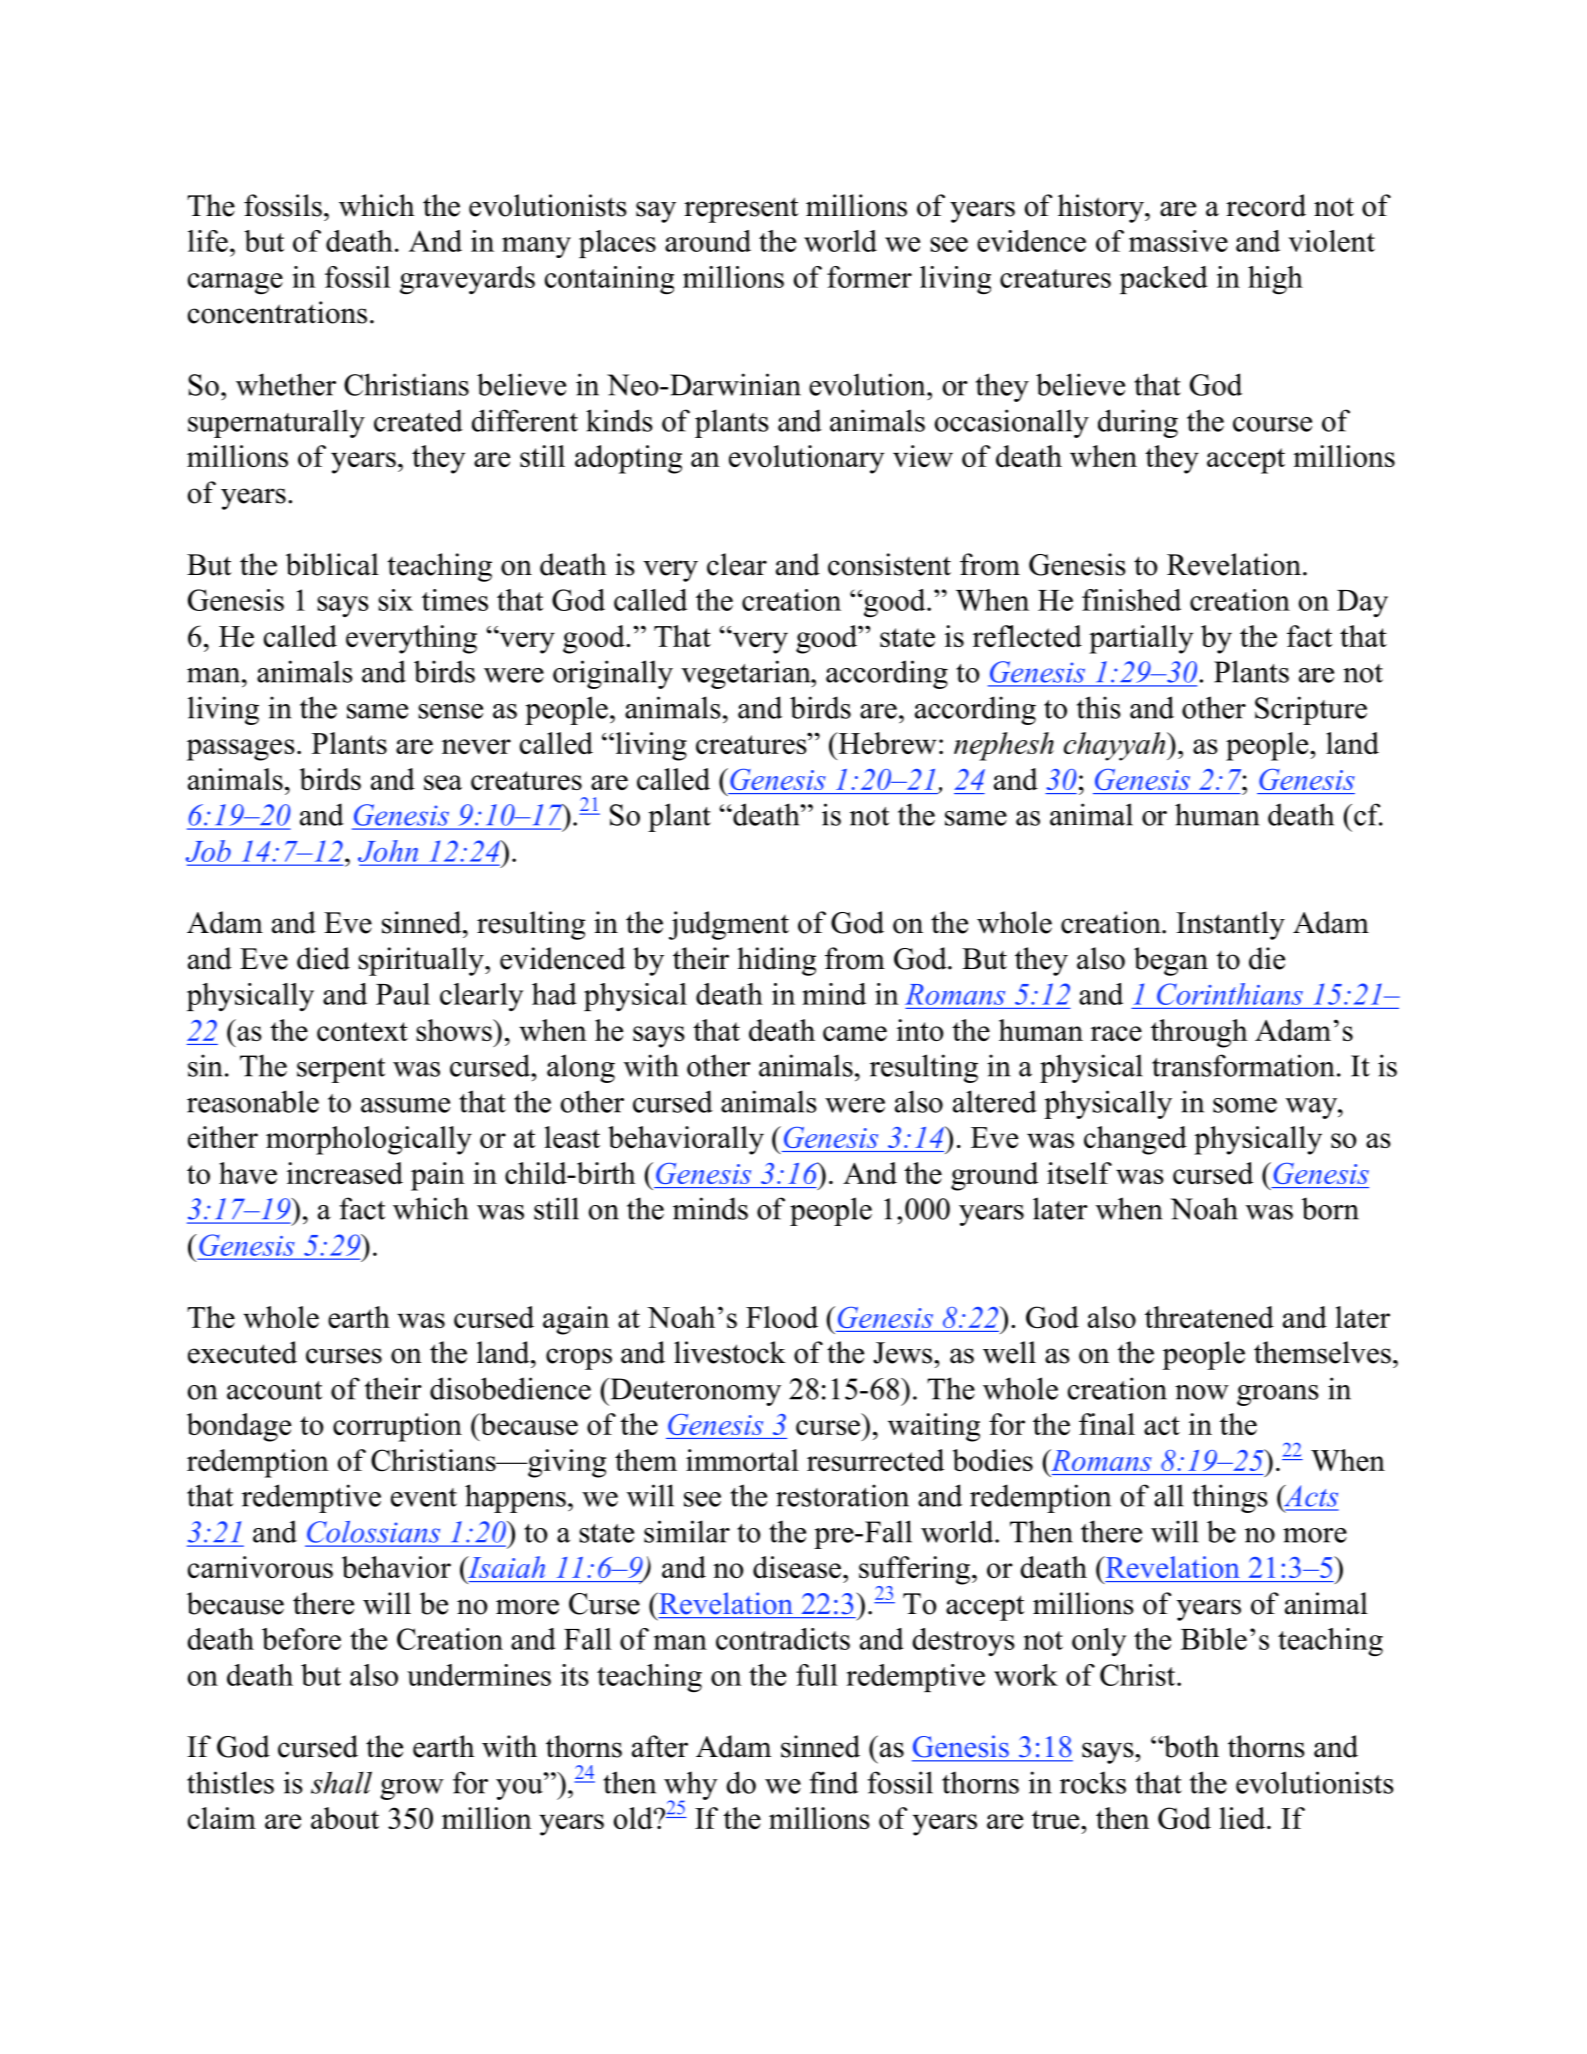 The width and height of the document is (1587, 2054). I want to click on six, so click(396, 600).
